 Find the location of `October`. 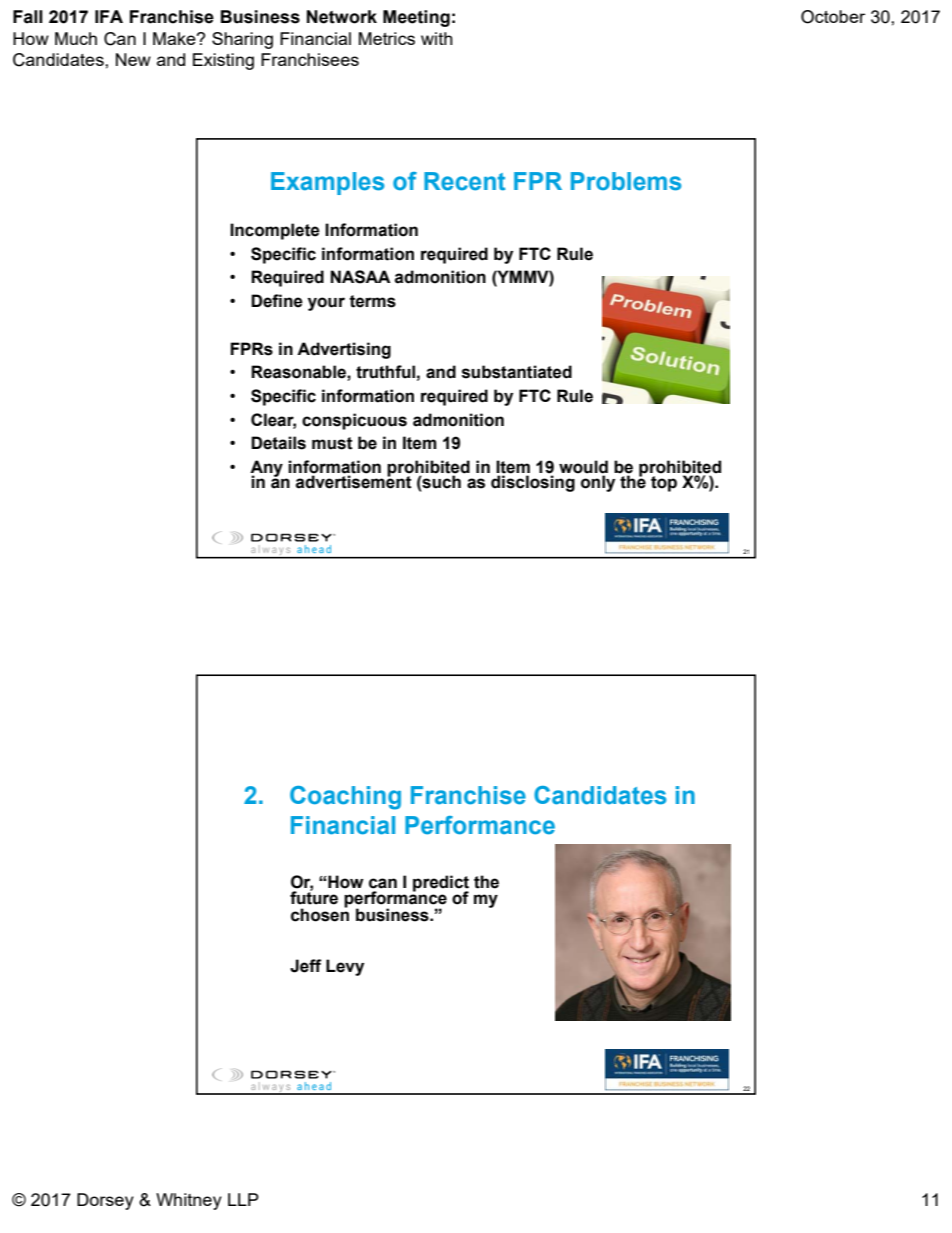

October is located at coordinates (833, 17).
